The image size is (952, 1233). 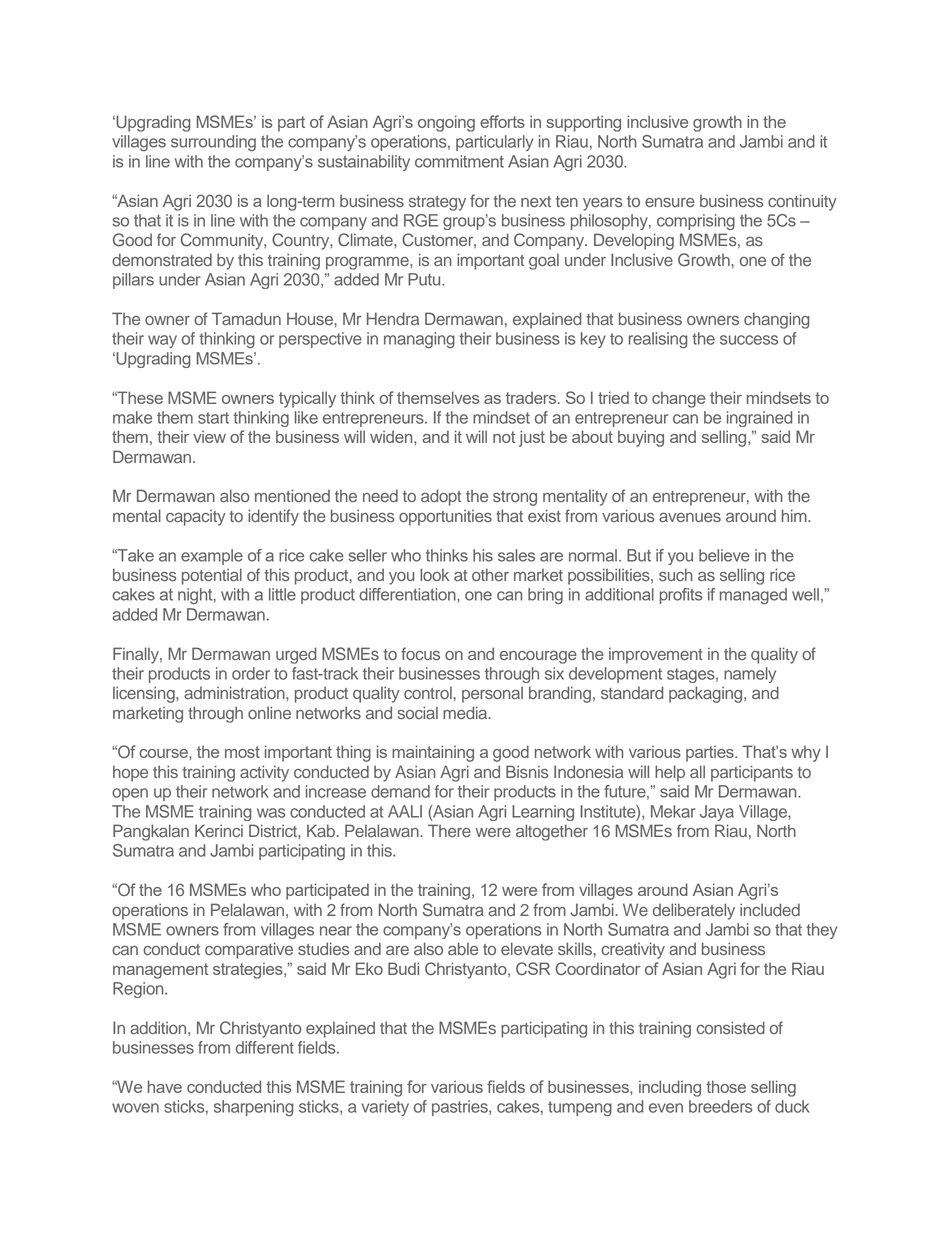 I want to click on other, so click(x=490, y=574).
